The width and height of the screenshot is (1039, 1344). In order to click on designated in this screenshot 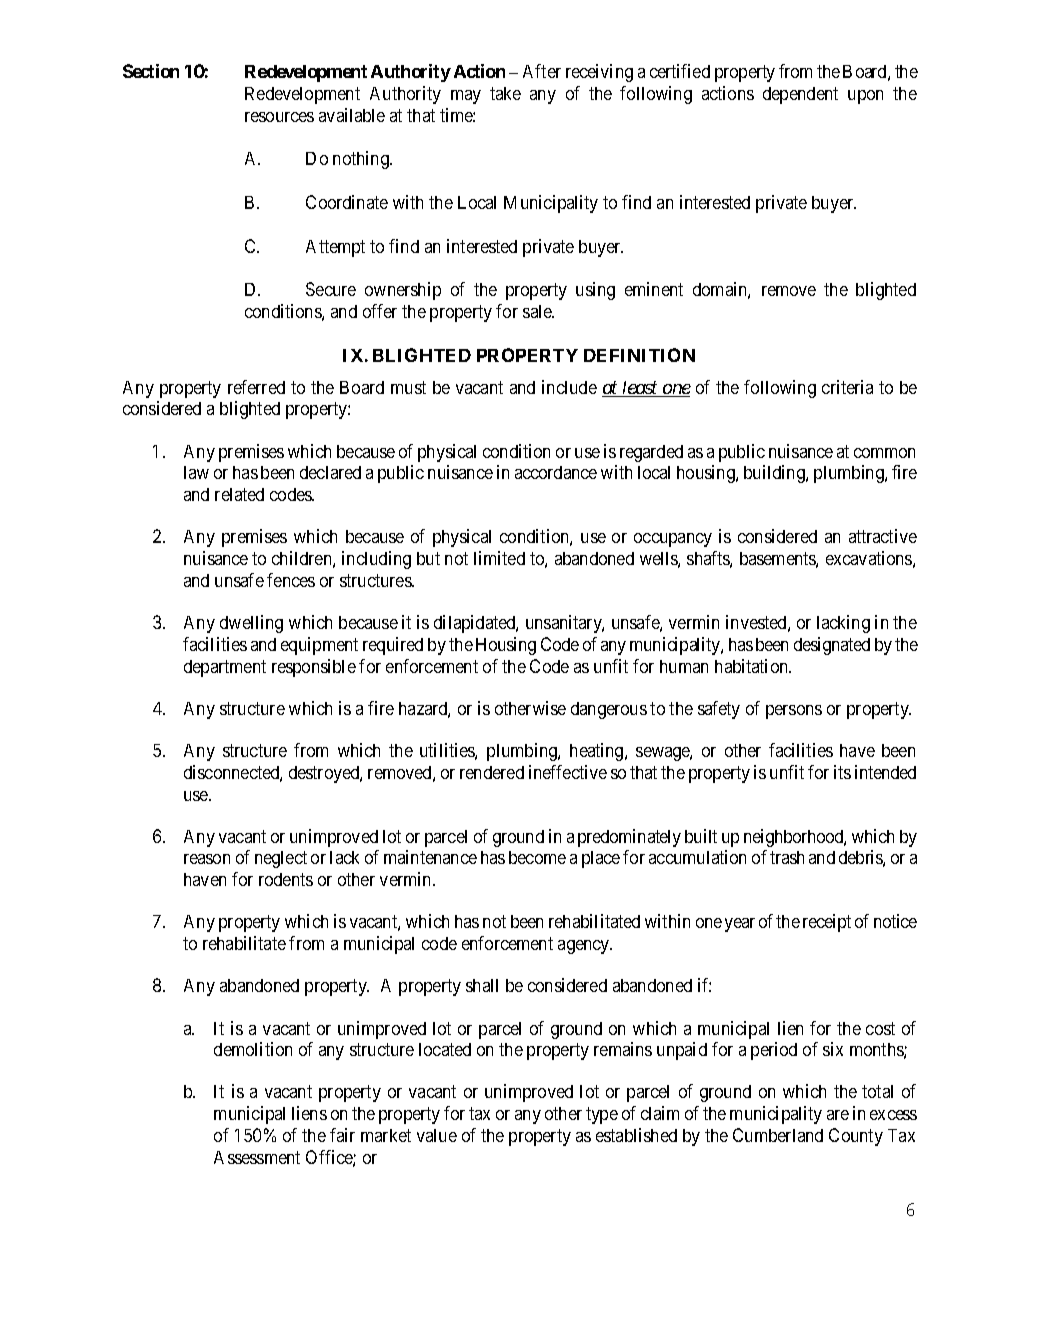, I will do `click(832, 646)`.
